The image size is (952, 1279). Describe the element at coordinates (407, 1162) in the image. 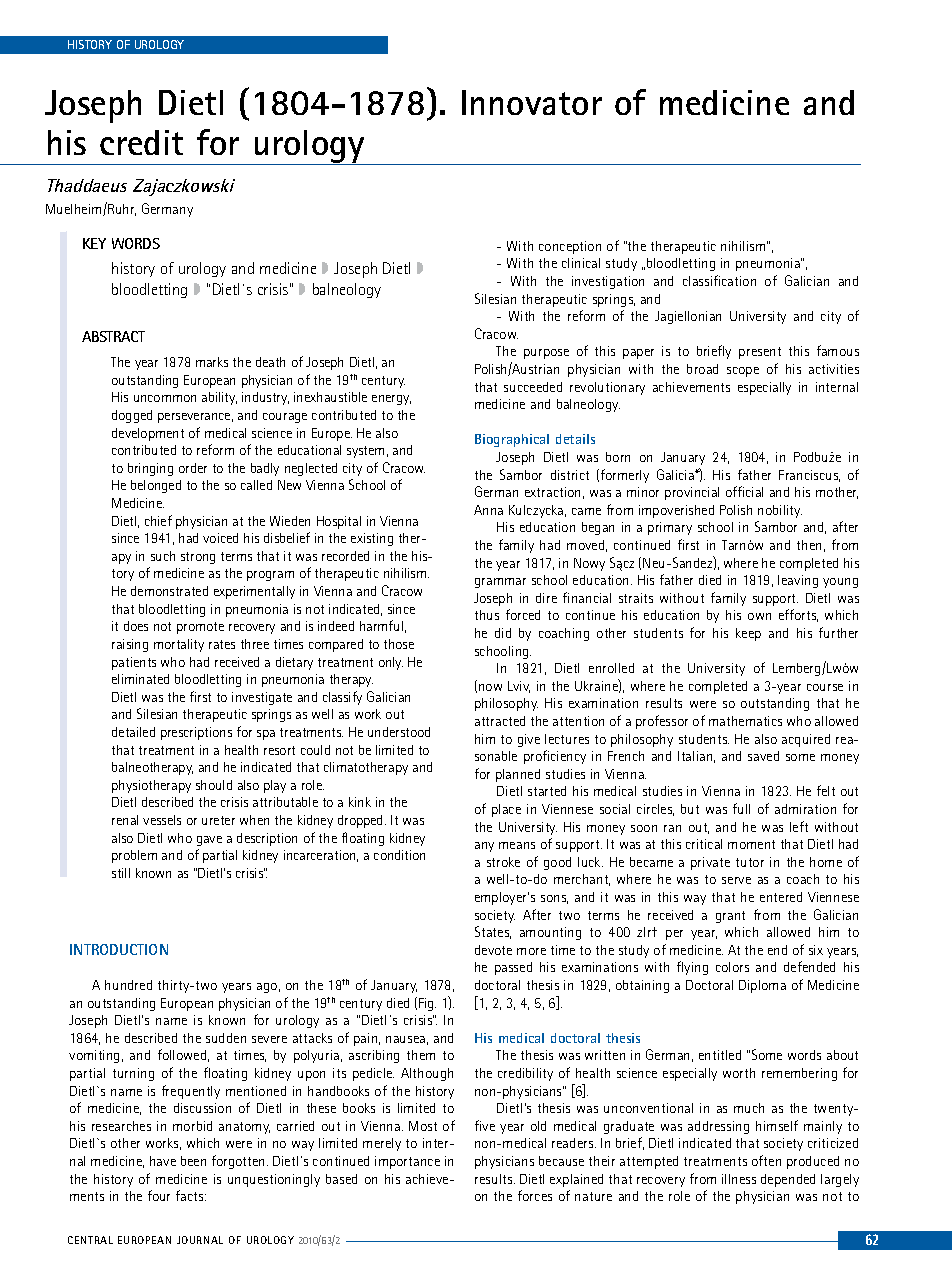

I see `importance` at that location.
